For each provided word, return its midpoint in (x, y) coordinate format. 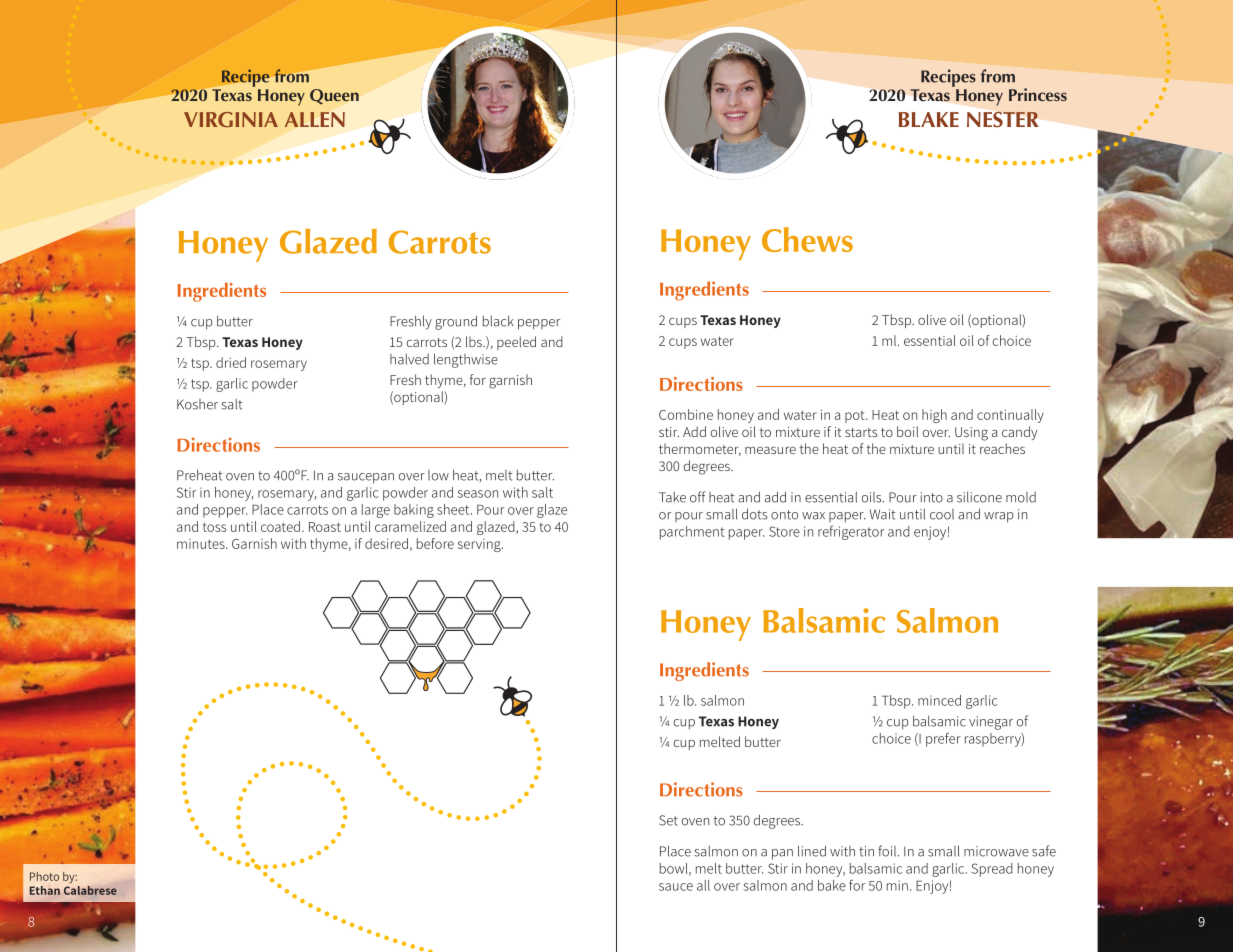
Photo (44, 876)
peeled (516, 343)
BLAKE (929, 119)
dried (231, 362)
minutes (202, 544)
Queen (334, 96)
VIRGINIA (231, 119)
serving (480, 545)
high (934, 416)
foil (887, 851)
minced (939, 700)
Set (668, 820)
